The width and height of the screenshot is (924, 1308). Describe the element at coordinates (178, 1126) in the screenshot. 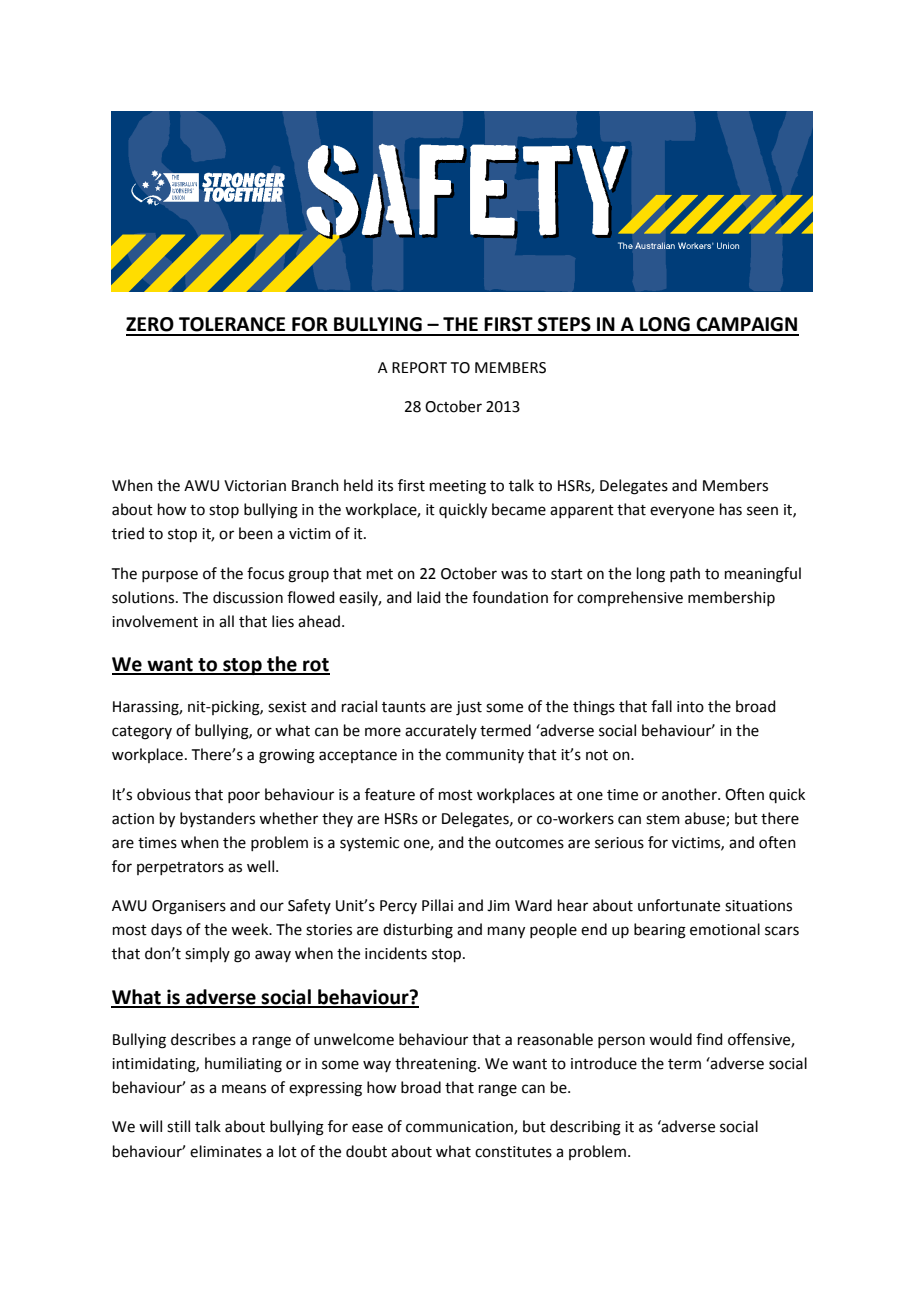

I see `still` at that location.
